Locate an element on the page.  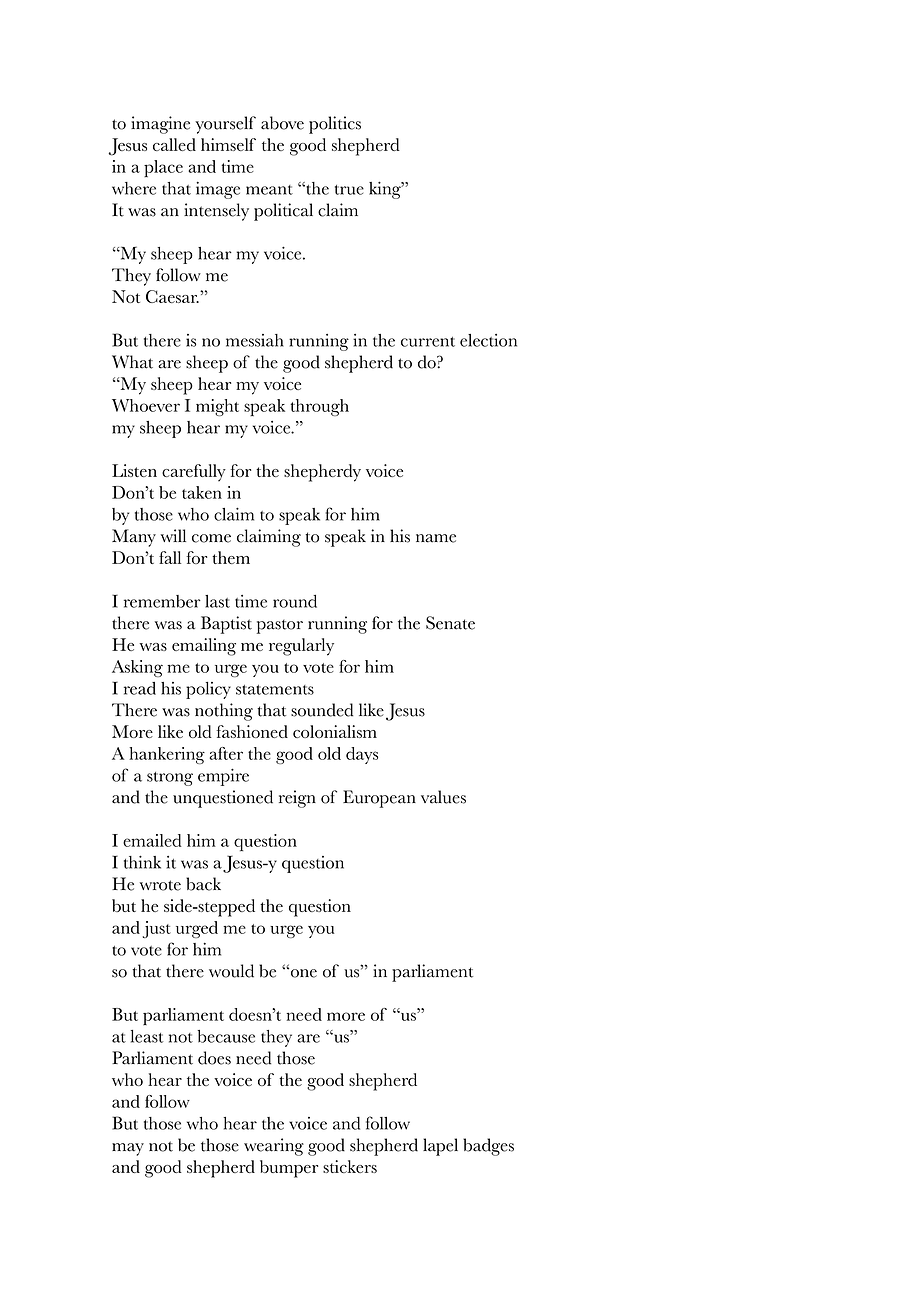
round is located at coordinates (295, 601).
